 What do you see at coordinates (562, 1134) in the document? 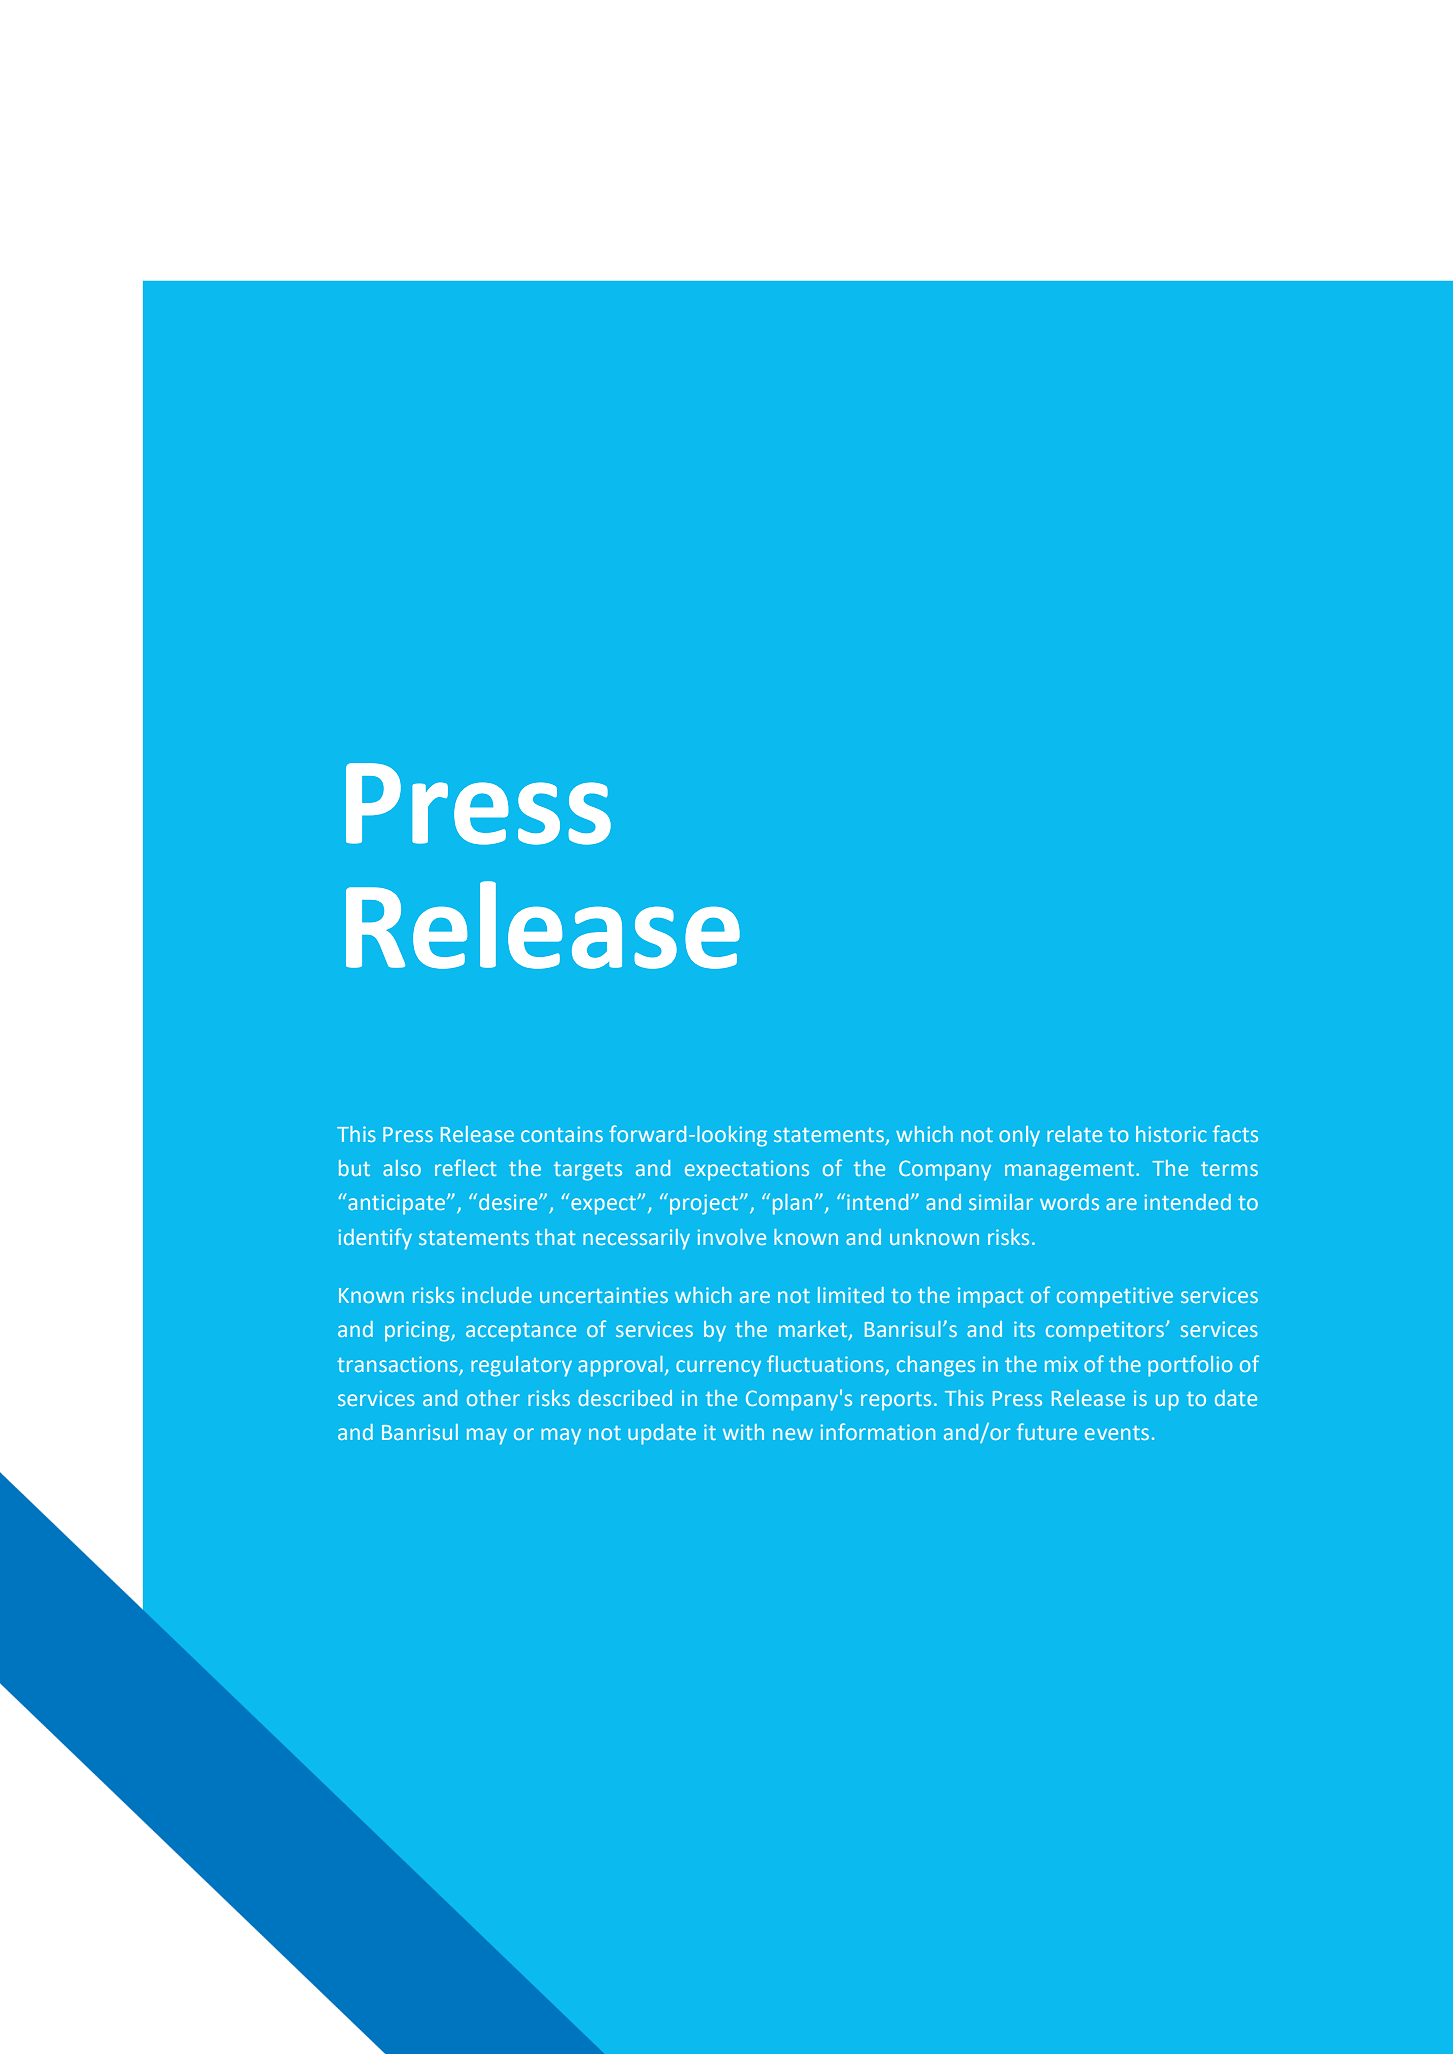
I see `contains` at bounding box center [562, 1134].
